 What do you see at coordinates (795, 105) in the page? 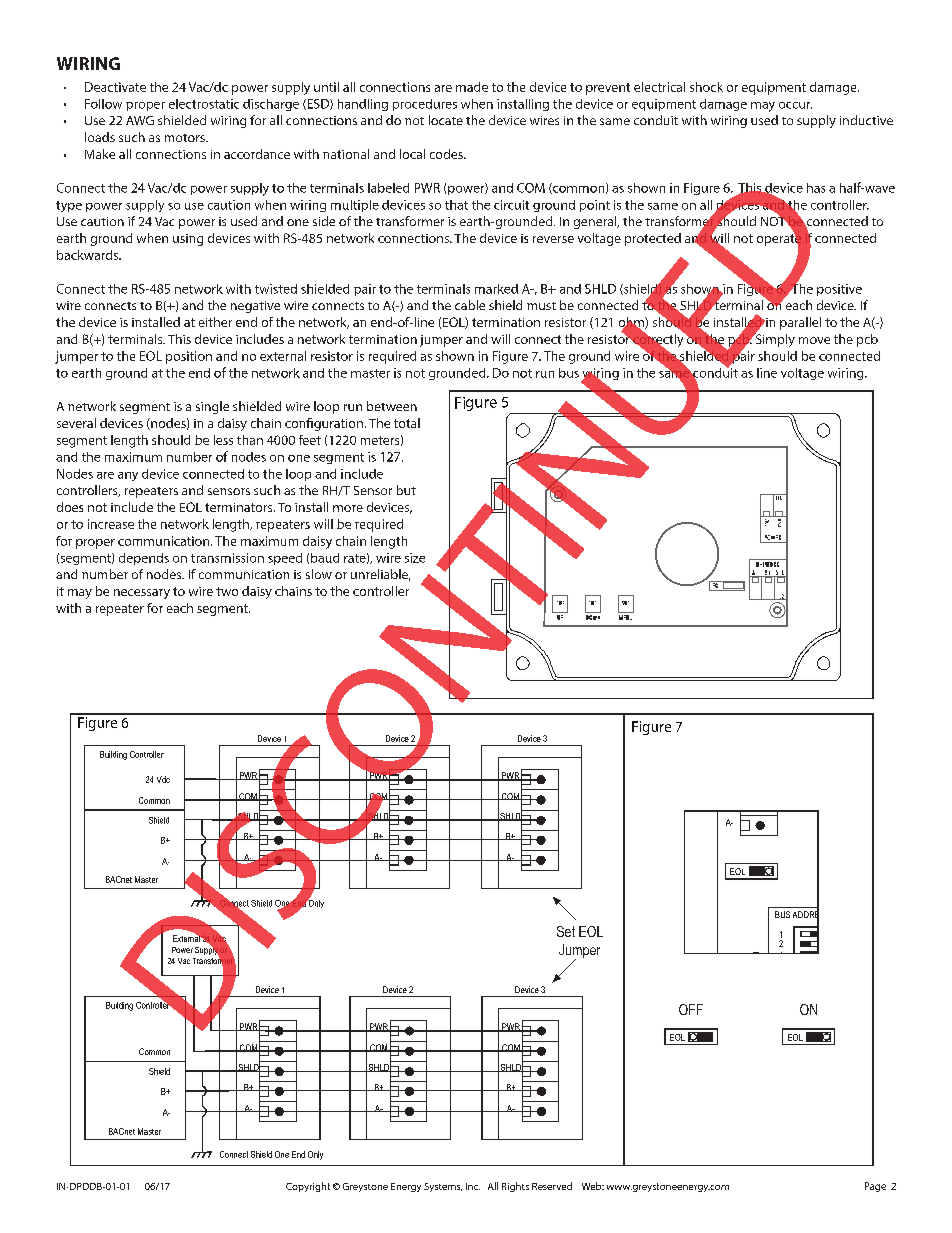
I see `occur` at bounding box center [795, 105].
